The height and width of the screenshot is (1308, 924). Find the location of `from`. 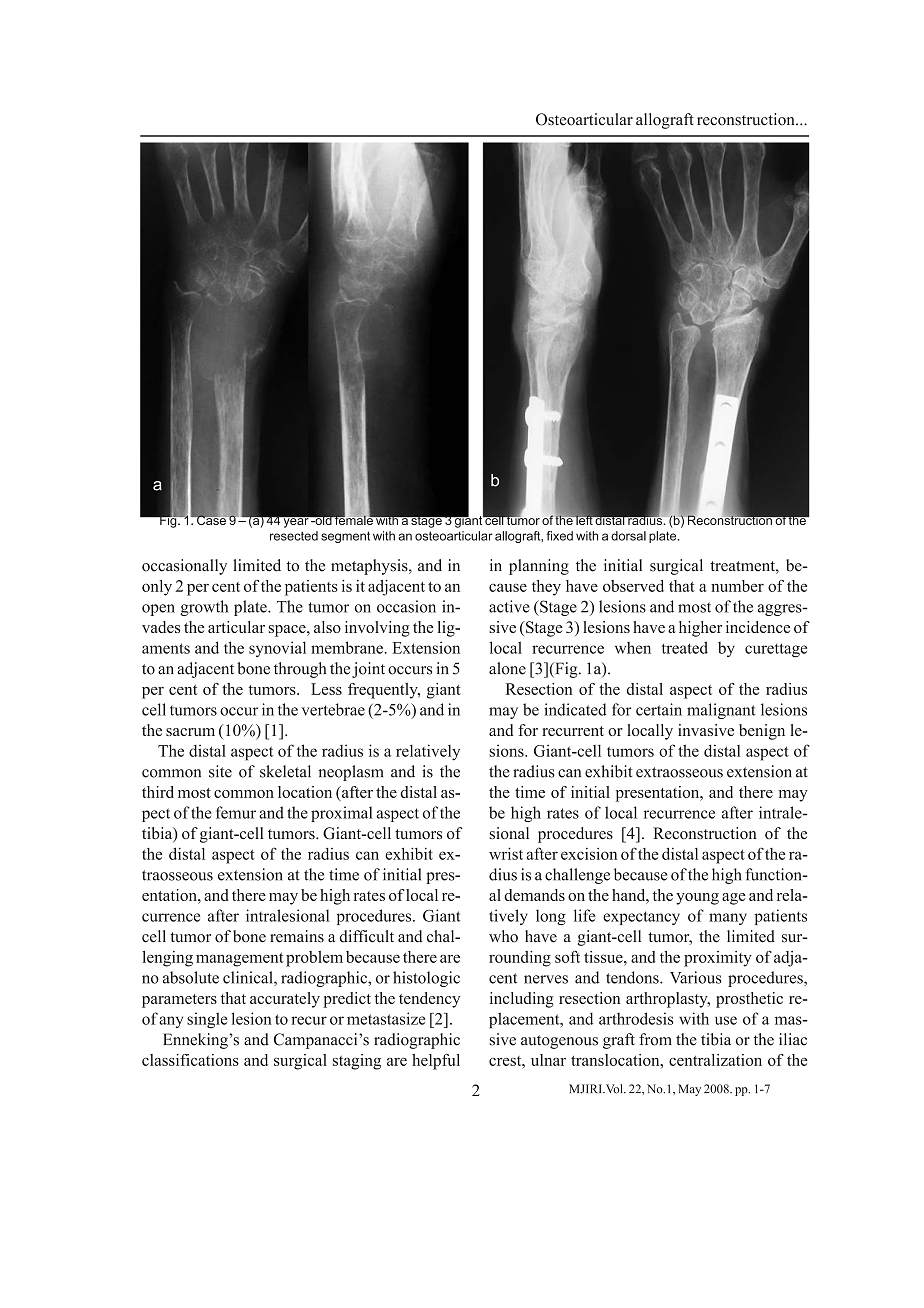

from is located at coordinates (655, 1039).
